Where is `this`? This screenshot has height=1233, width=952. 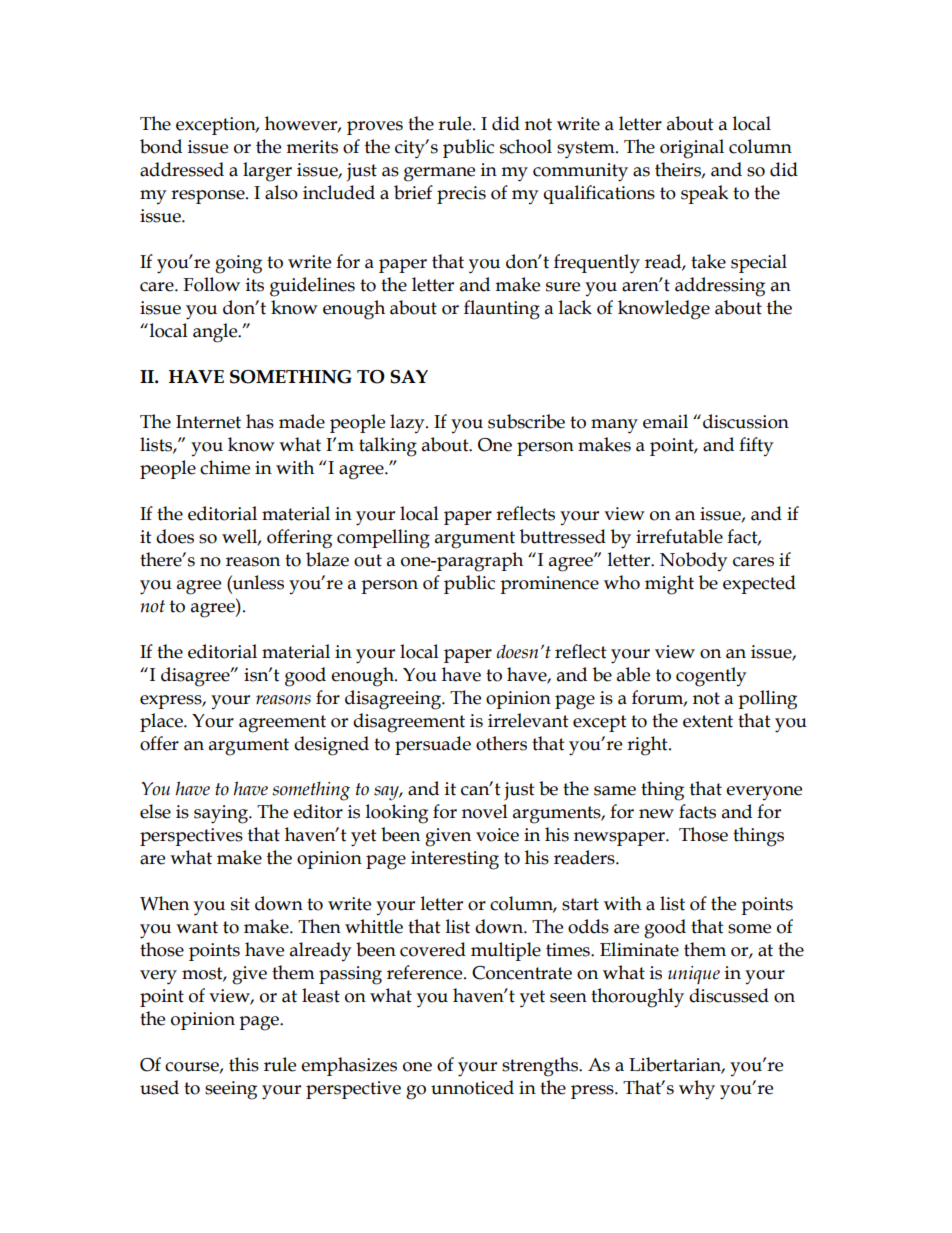
this is located at coordinates (244, 1064).
